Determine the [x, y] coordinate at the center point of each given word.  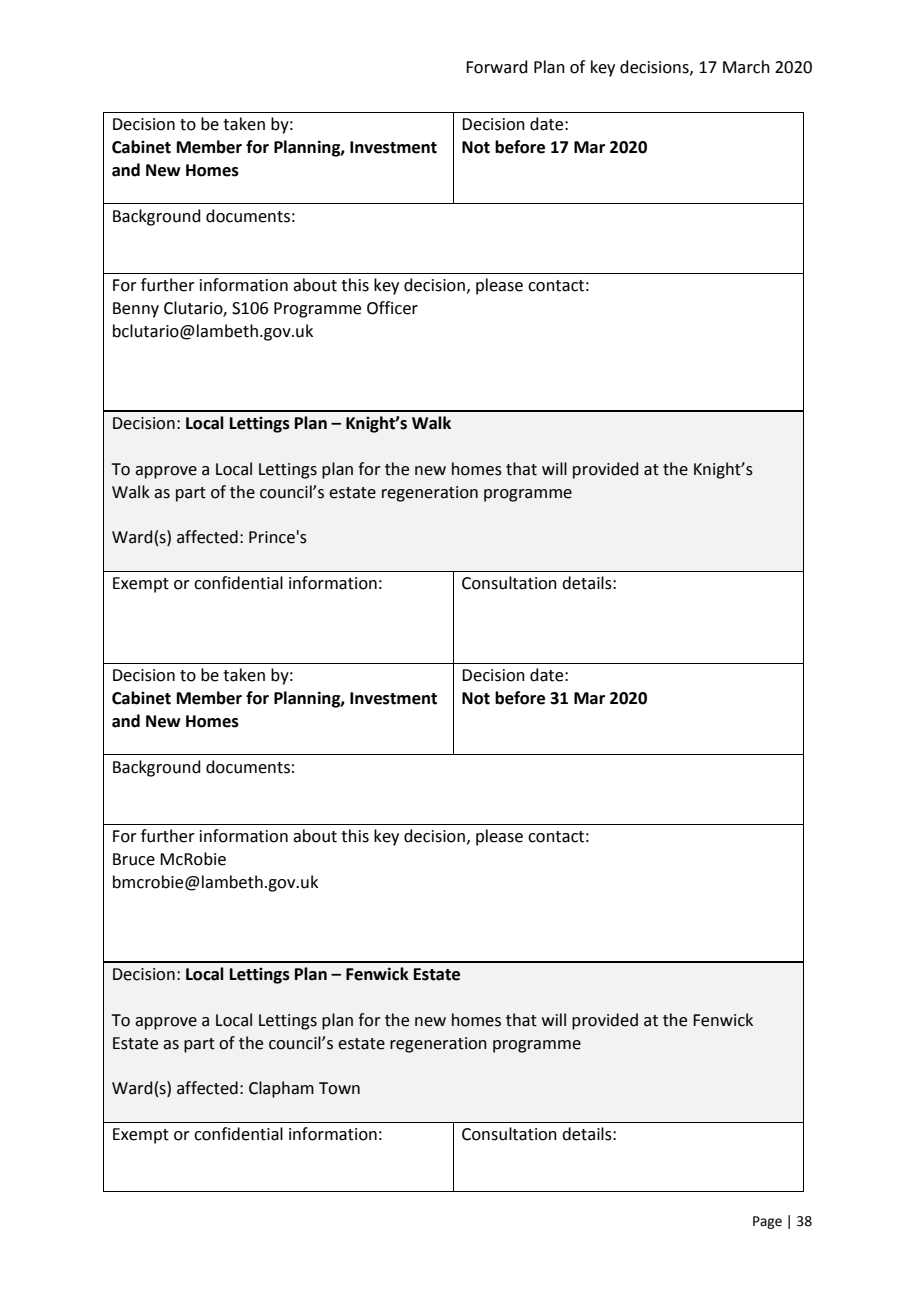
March [746, 67]
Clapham [281, 1089]
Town [339, 1088]
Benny [136, 310]
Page [767, 1222]
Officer [392, 308]
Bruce [134, 859]
